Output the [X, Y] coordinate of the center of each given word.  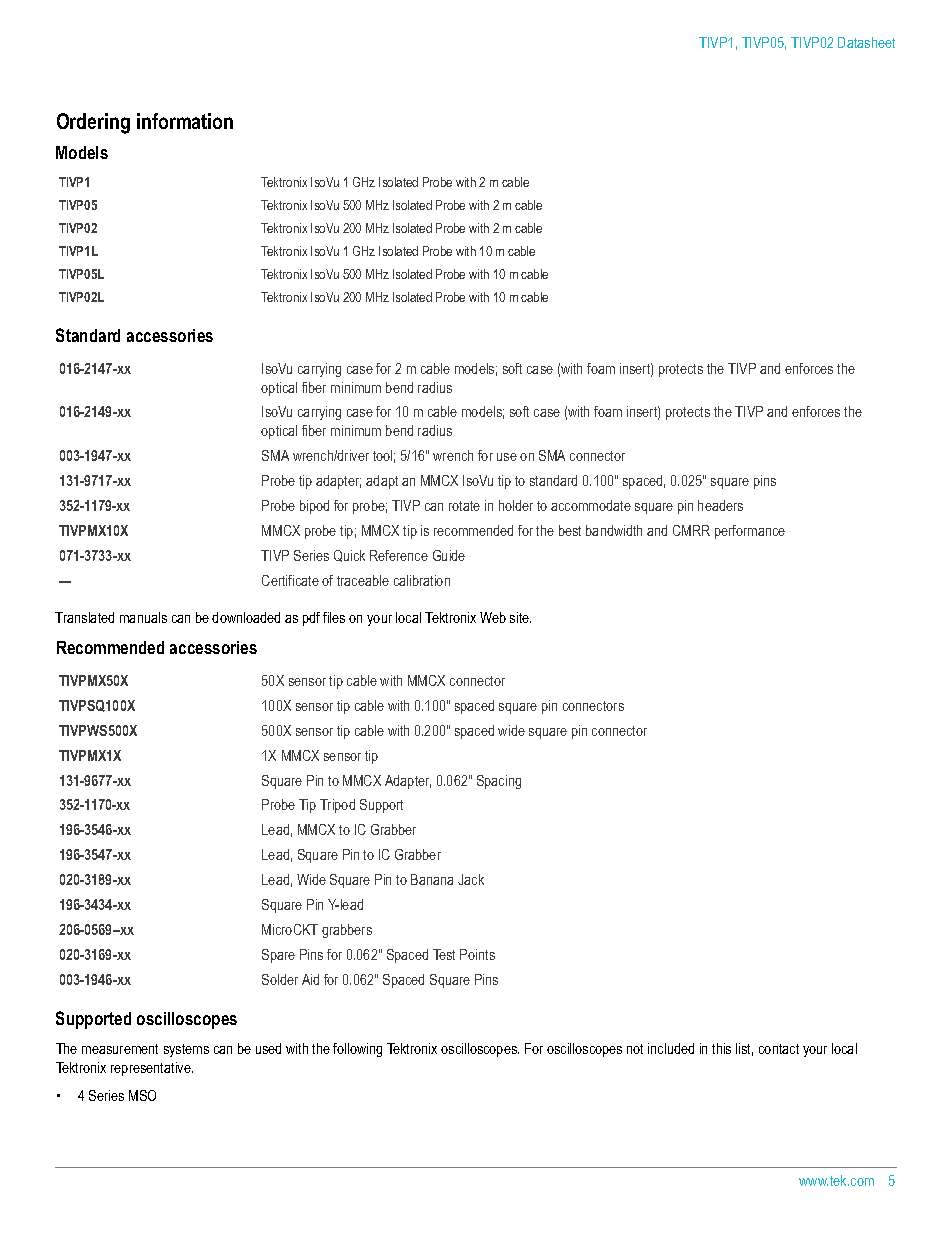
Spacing [499, 782]
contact [779, 1049]
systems [186, 1050]
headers [720, 505]
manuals [143, 617]
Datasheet [866, 42]
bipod [314, 507]
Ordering [93, 123]
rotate [464, 506]
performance [750, 532]
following [357, 1050]
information [185, 121]
